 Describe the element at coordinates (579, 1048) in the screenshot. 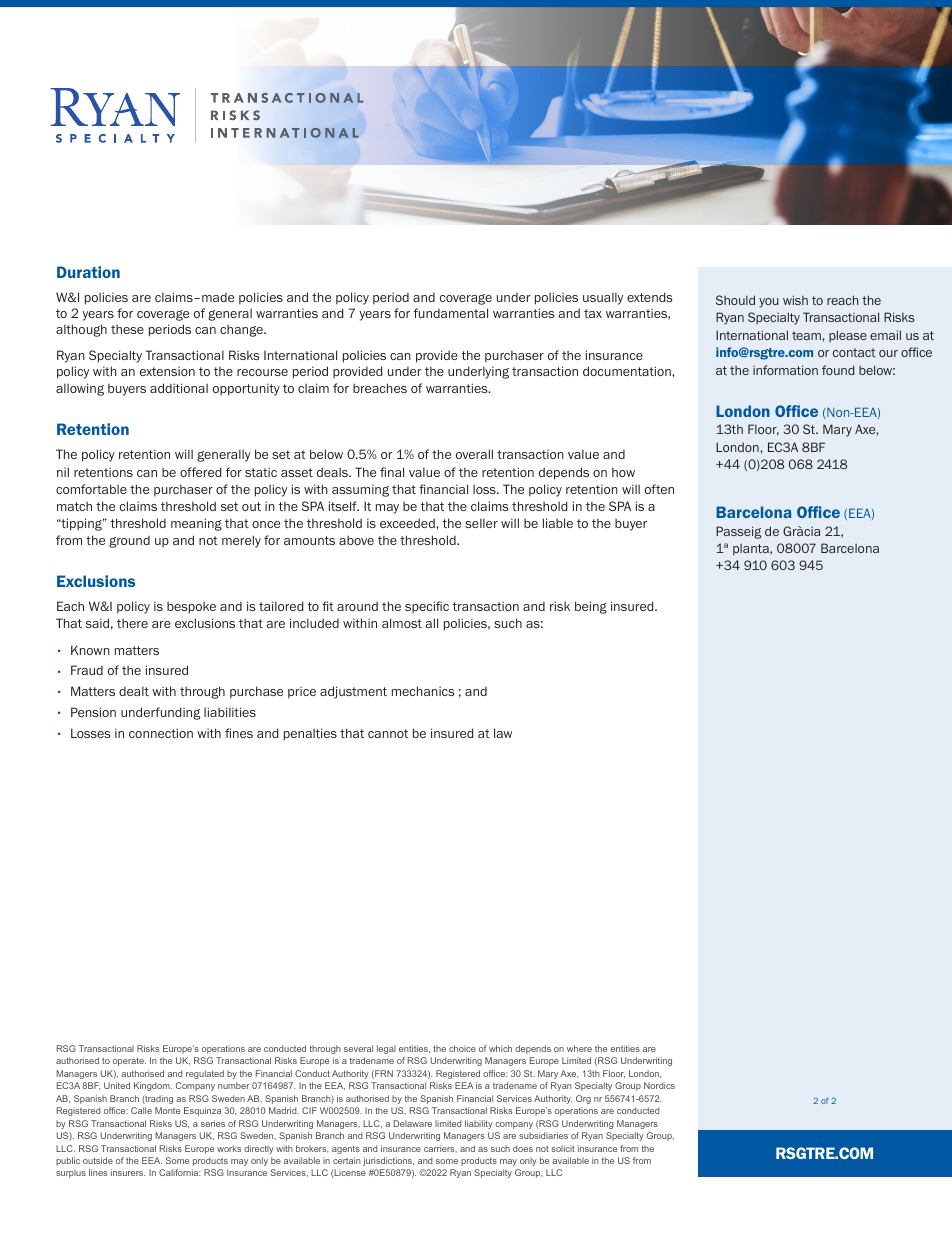

I see `where` at that location.
